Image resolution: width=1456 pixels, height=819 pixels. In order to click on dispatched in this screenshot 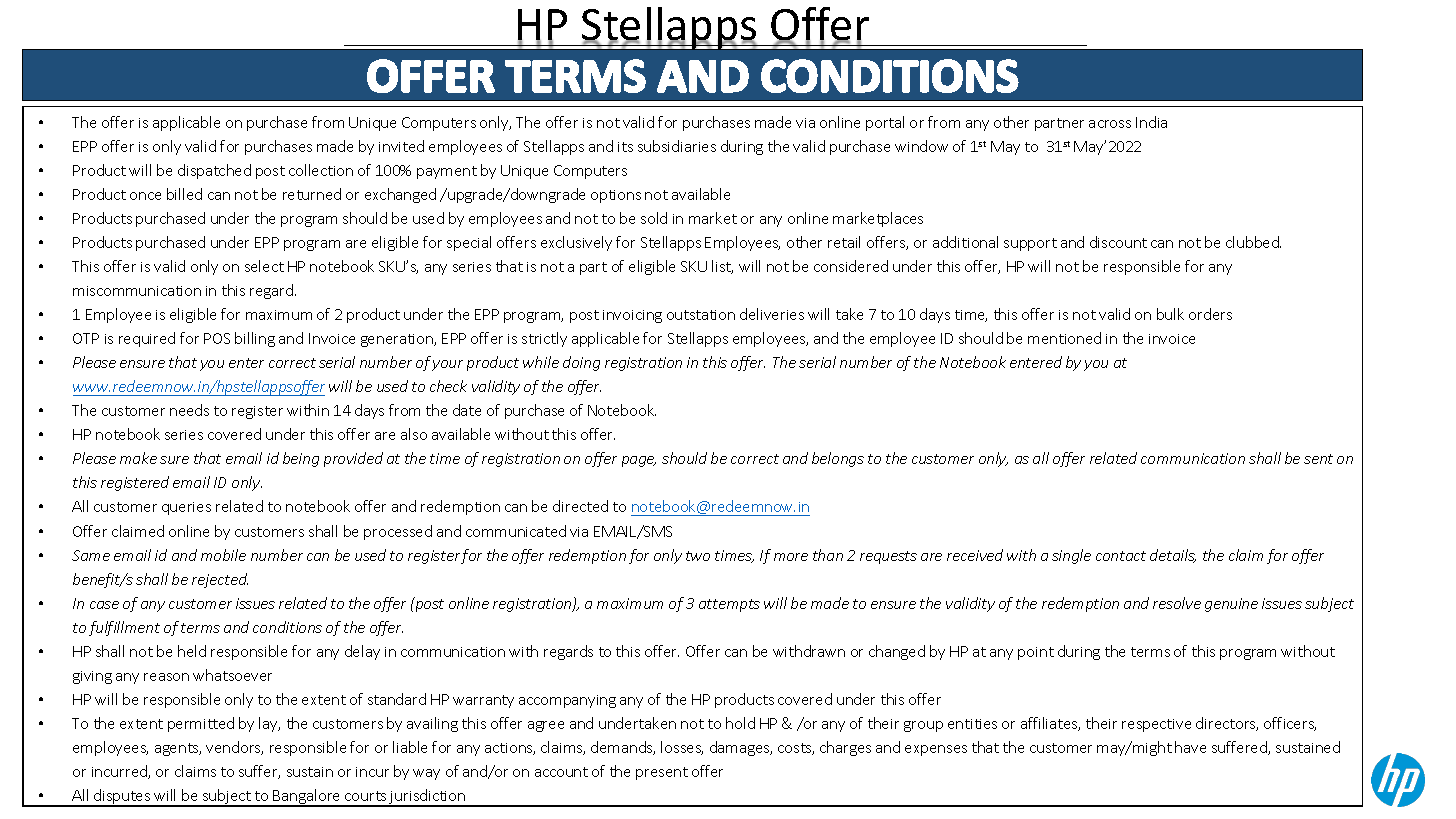, I will do `click(214, 171)`.
